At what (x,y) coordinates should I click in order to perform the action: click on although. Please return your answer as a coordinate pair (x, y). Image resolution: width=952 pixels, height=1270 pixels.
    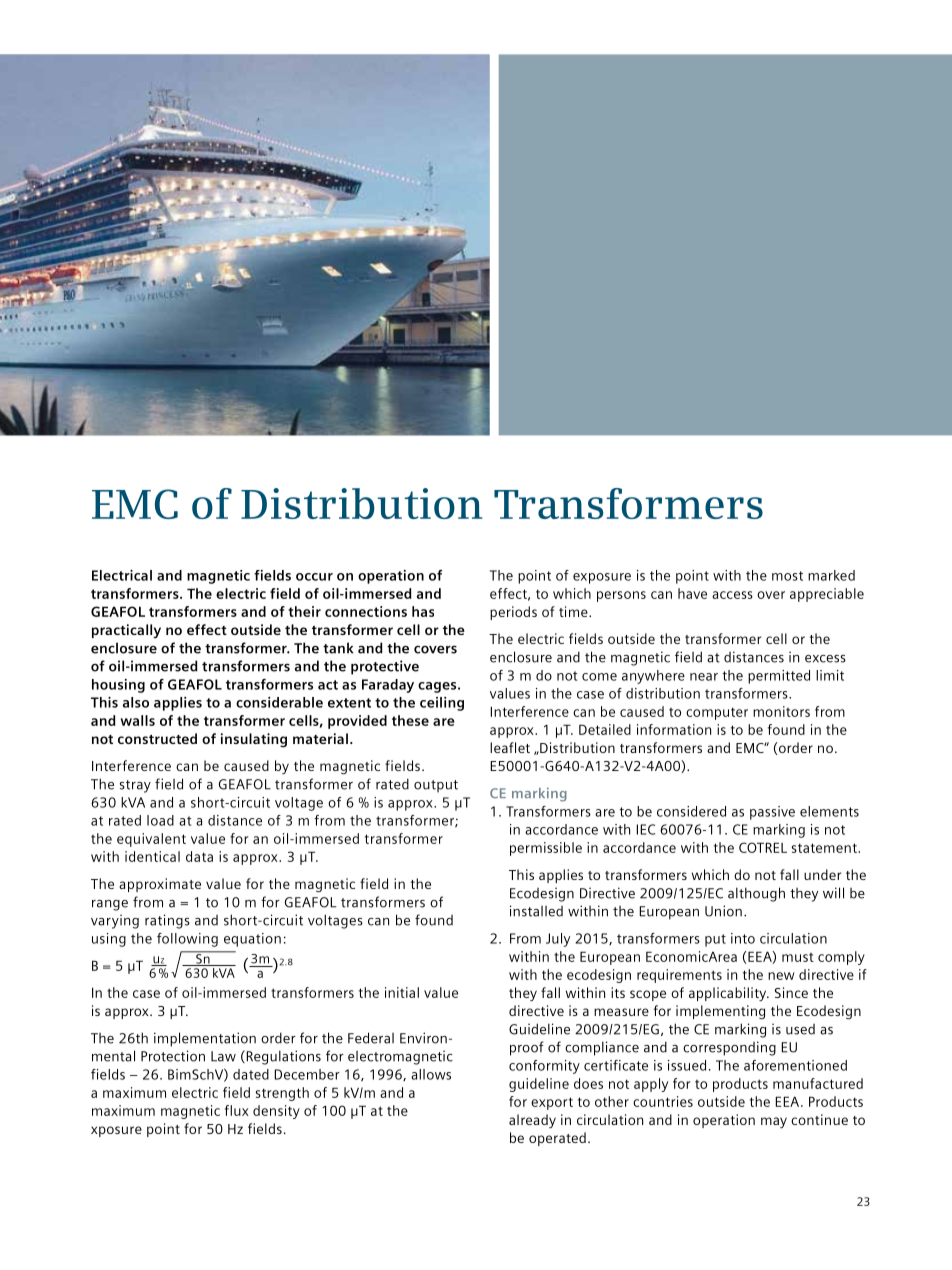
    Looking at the image, I should click on (756, 894).
